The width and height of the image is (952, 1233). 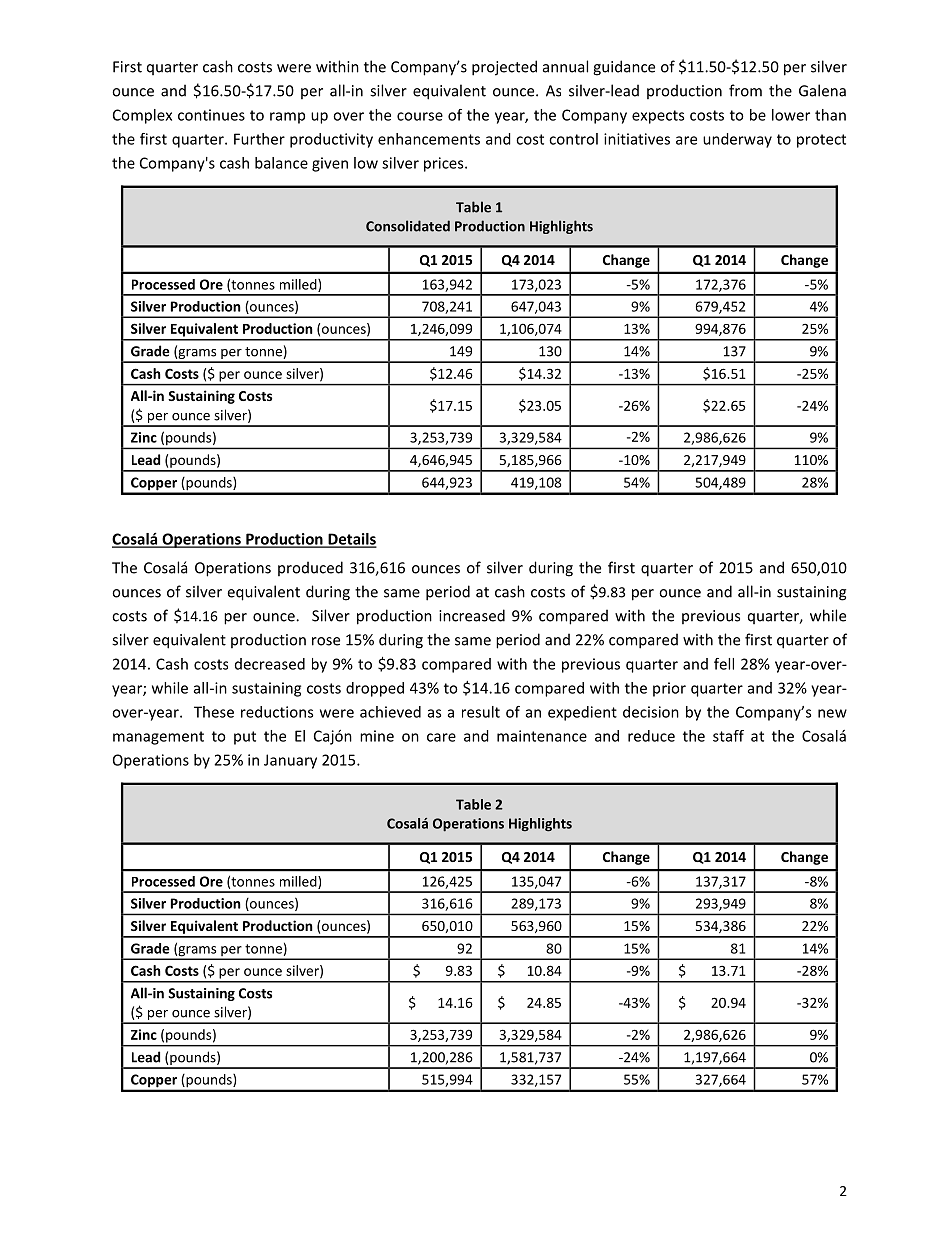 What do you see at coordinates (408, 226) in the image?
I see `Consolidated` at bounding box center [408, 226].
